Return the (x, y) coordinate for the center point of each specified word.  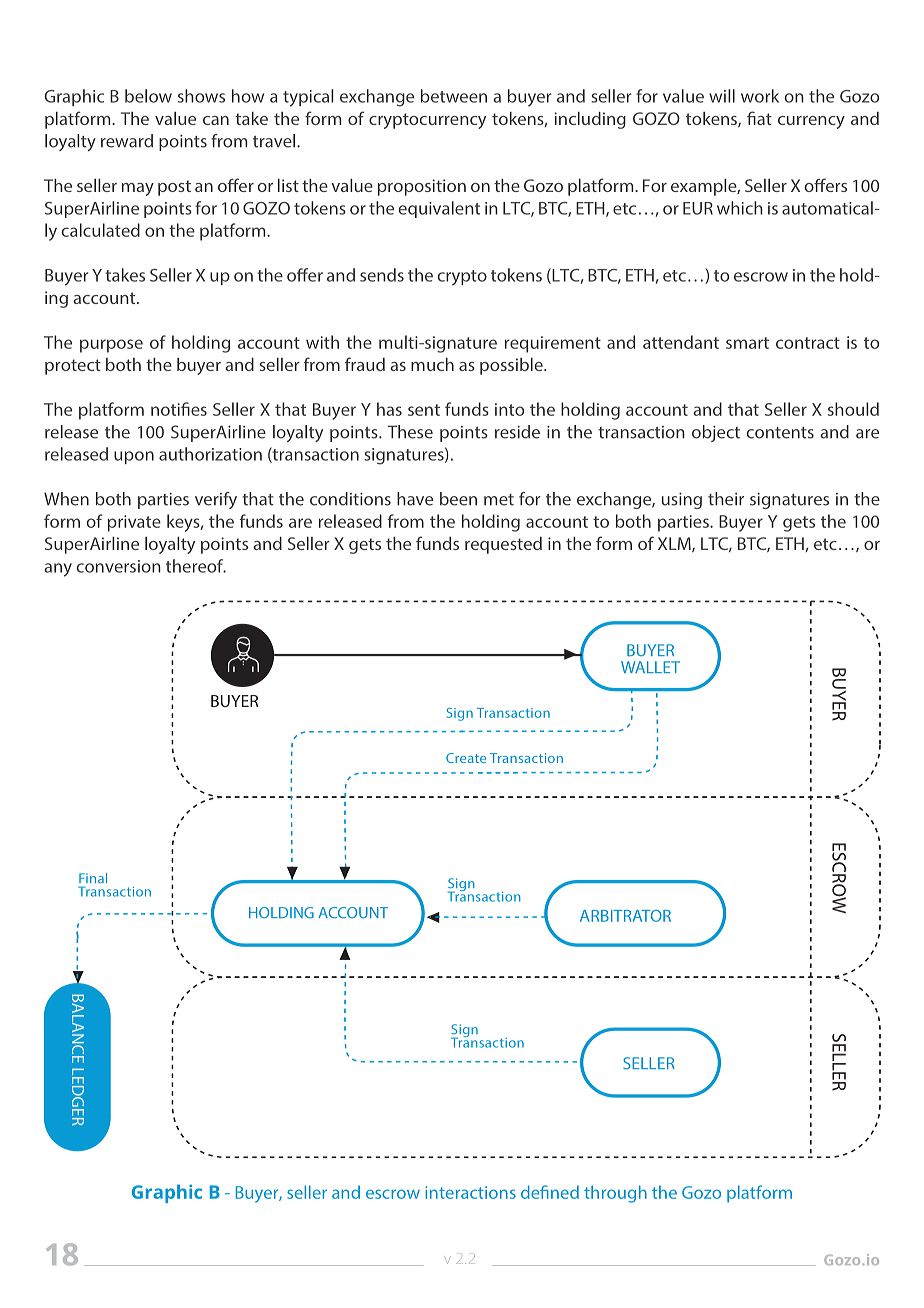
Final (93, 878)
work (760, 96)
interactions (470, 1192)
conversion (119, 566)
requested (503, 545)
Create (466, 758)
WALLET (650, 667)
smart (747, 343)
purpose (111, 346)
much (432, 364)
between (454, 96)
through (615, 1194)
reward (127, 141)
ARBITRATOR (625, 916)
